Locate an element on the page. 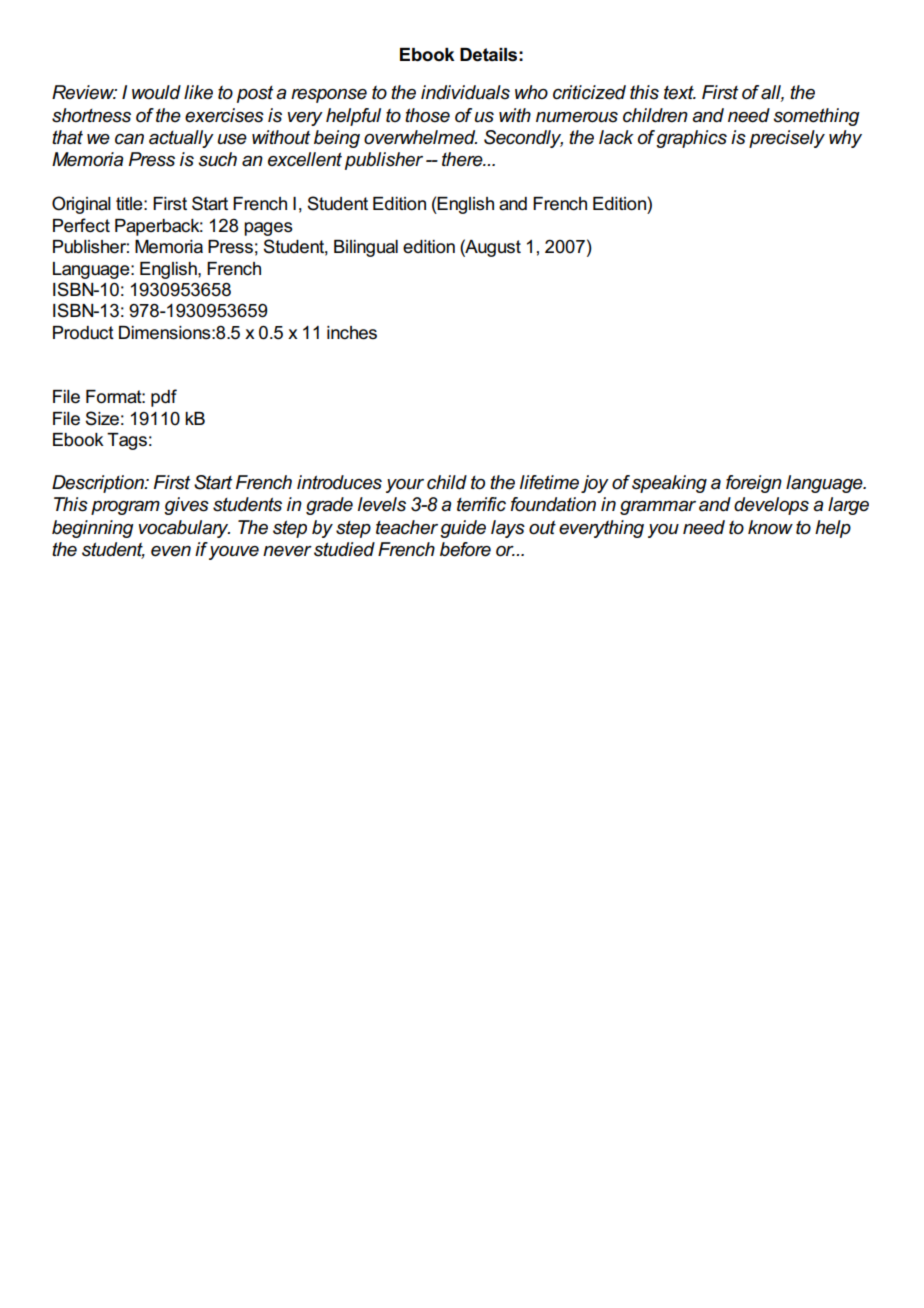  Bilingual is located at coordinates (366, 248).
